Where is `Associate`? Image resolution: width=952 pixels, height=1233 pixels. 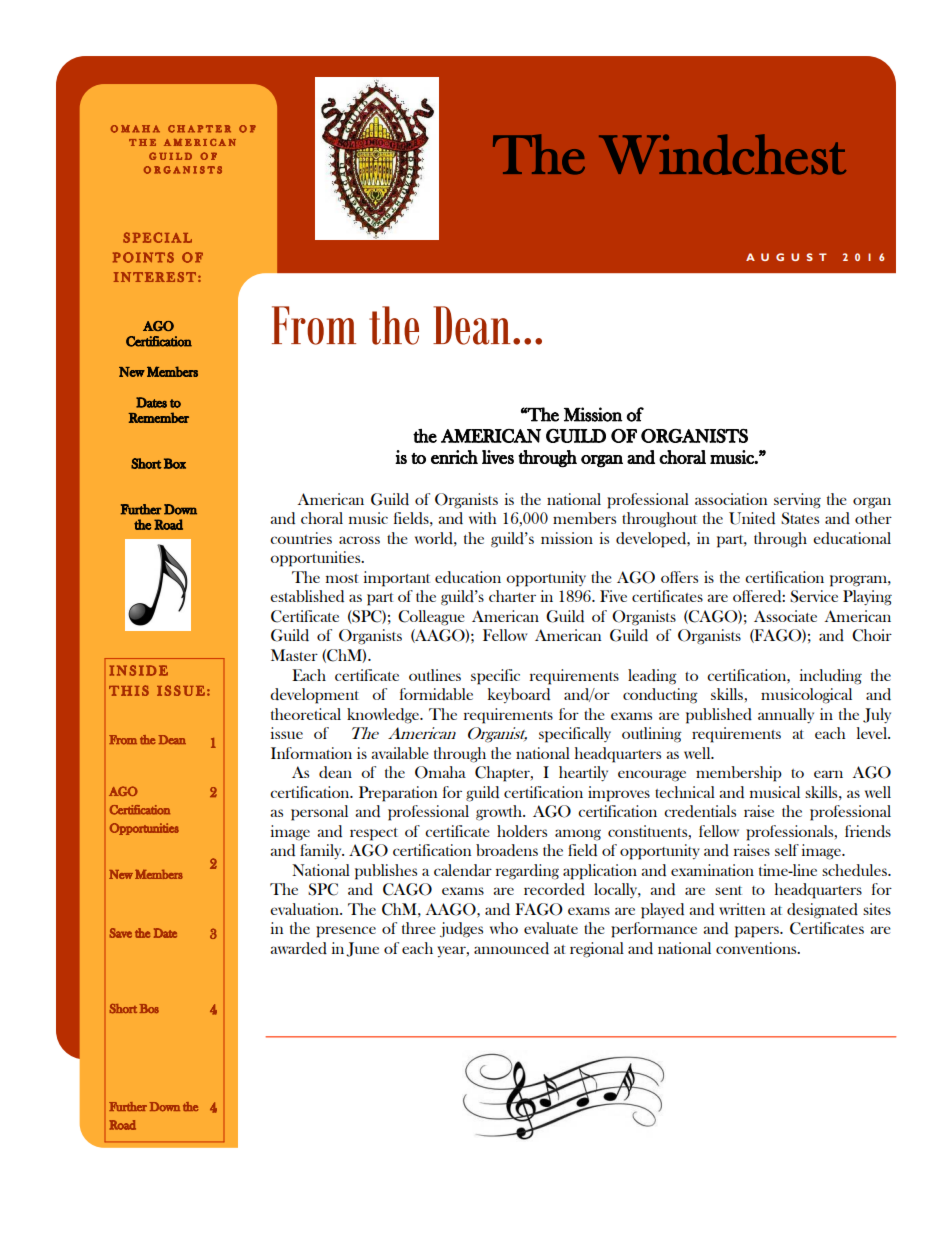 Associate is located at coordinates (785, 616).
